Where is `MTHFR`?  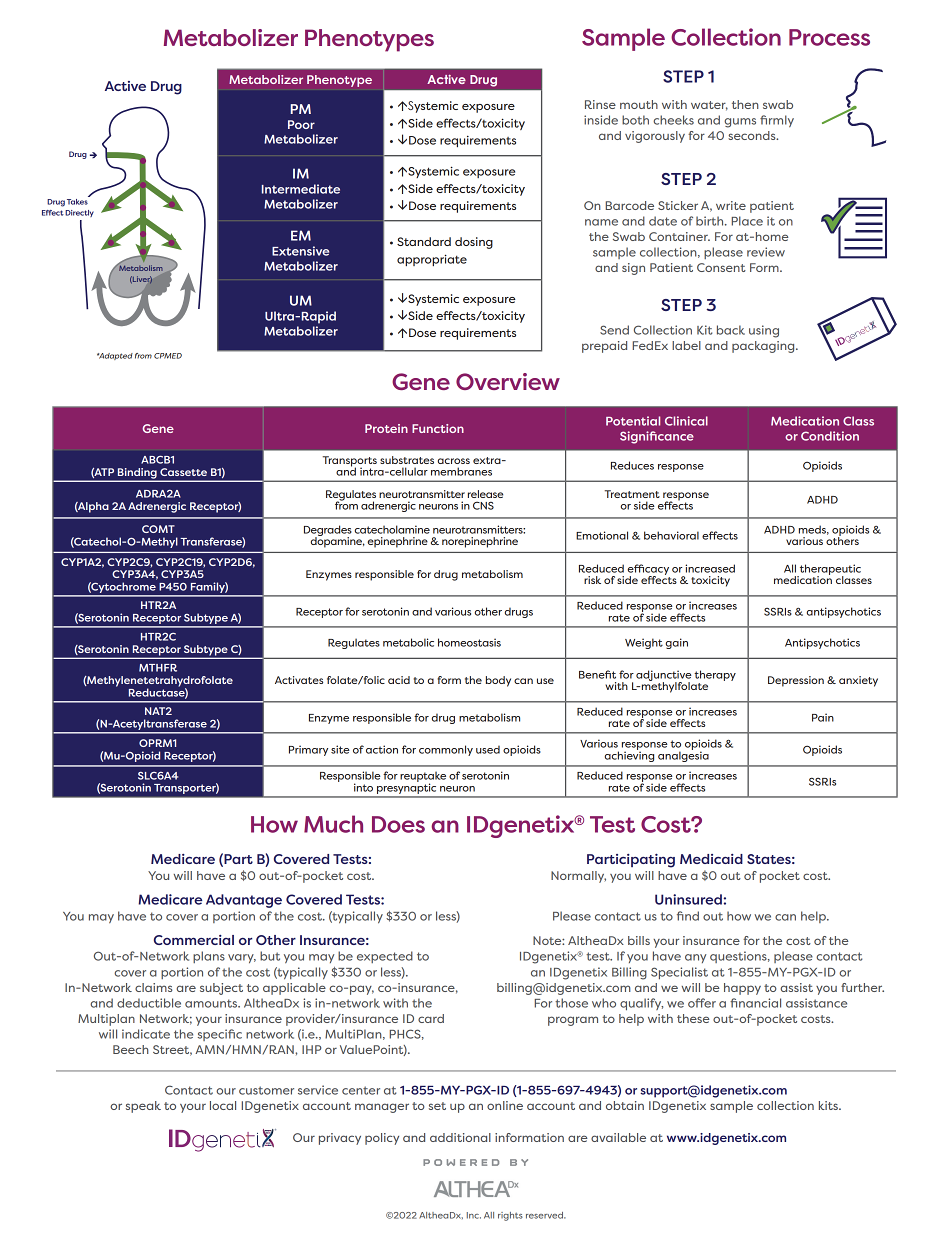
MTHFR is located at coordinates (158, 668).
